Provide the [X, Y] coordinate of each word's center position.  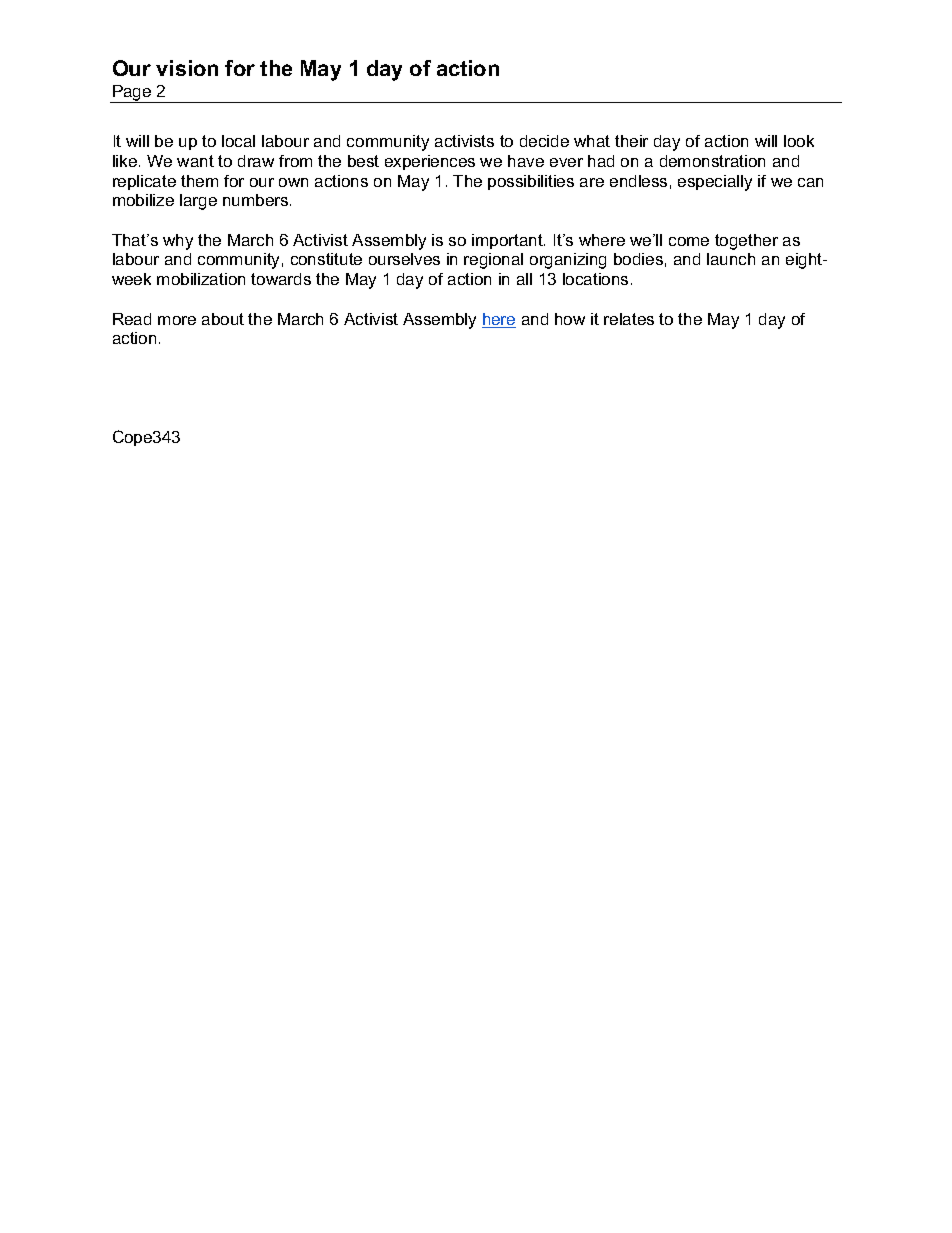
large [198, 202]
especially [715, 183]
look [799, 141]
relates [629, 319]
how [570, 319]
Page [132, 94]
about [223, 319]
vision [187, 68]
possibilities [531, 182]
